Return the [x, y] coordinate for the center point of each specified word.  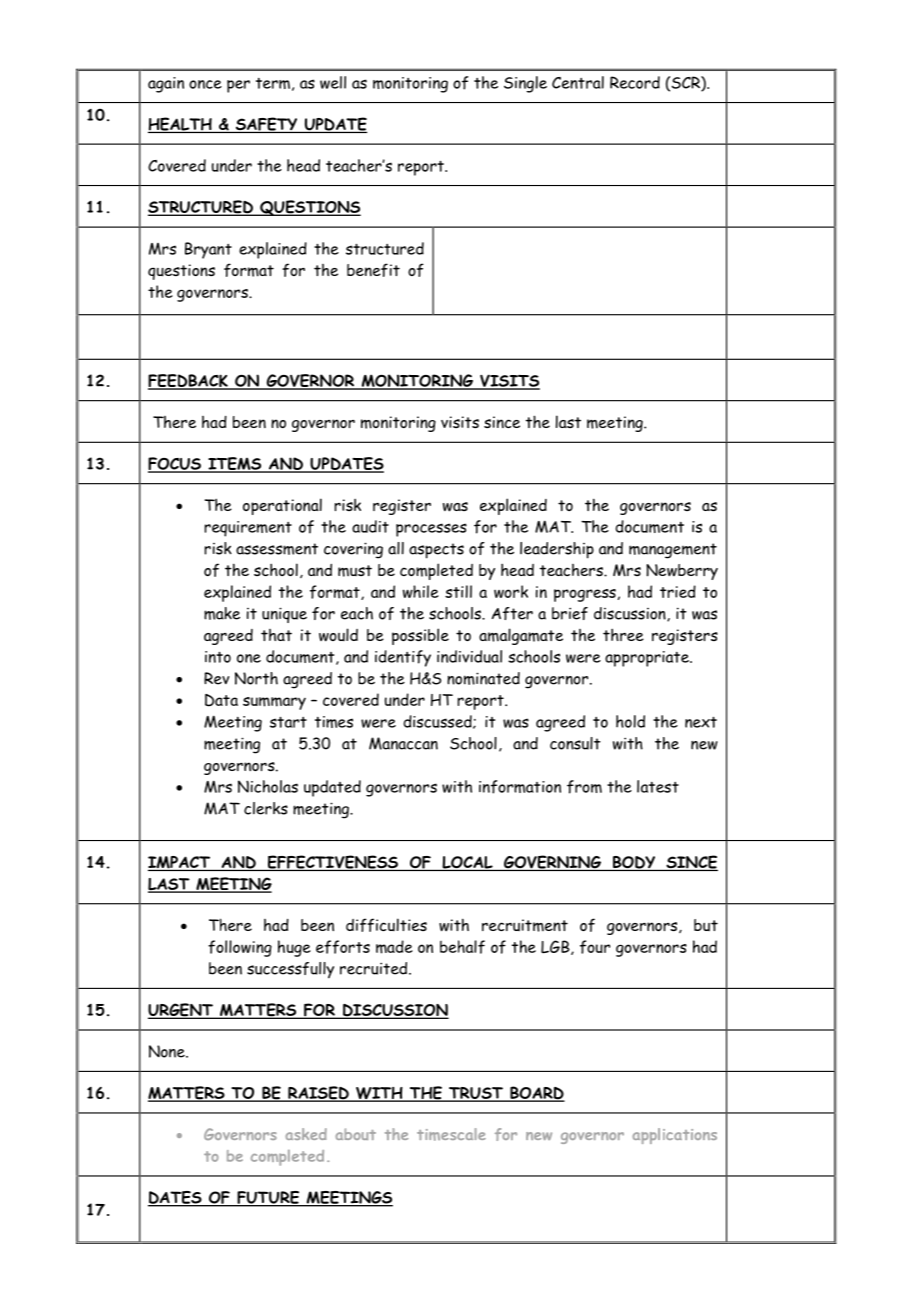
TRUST [476, 1094]
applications [674, 1136]
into [218, 657]
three [623, 634]
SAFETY [266, 125]
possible [420, 636]
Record [635, 82]
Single [525, 84]
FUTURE [268, 1198]
